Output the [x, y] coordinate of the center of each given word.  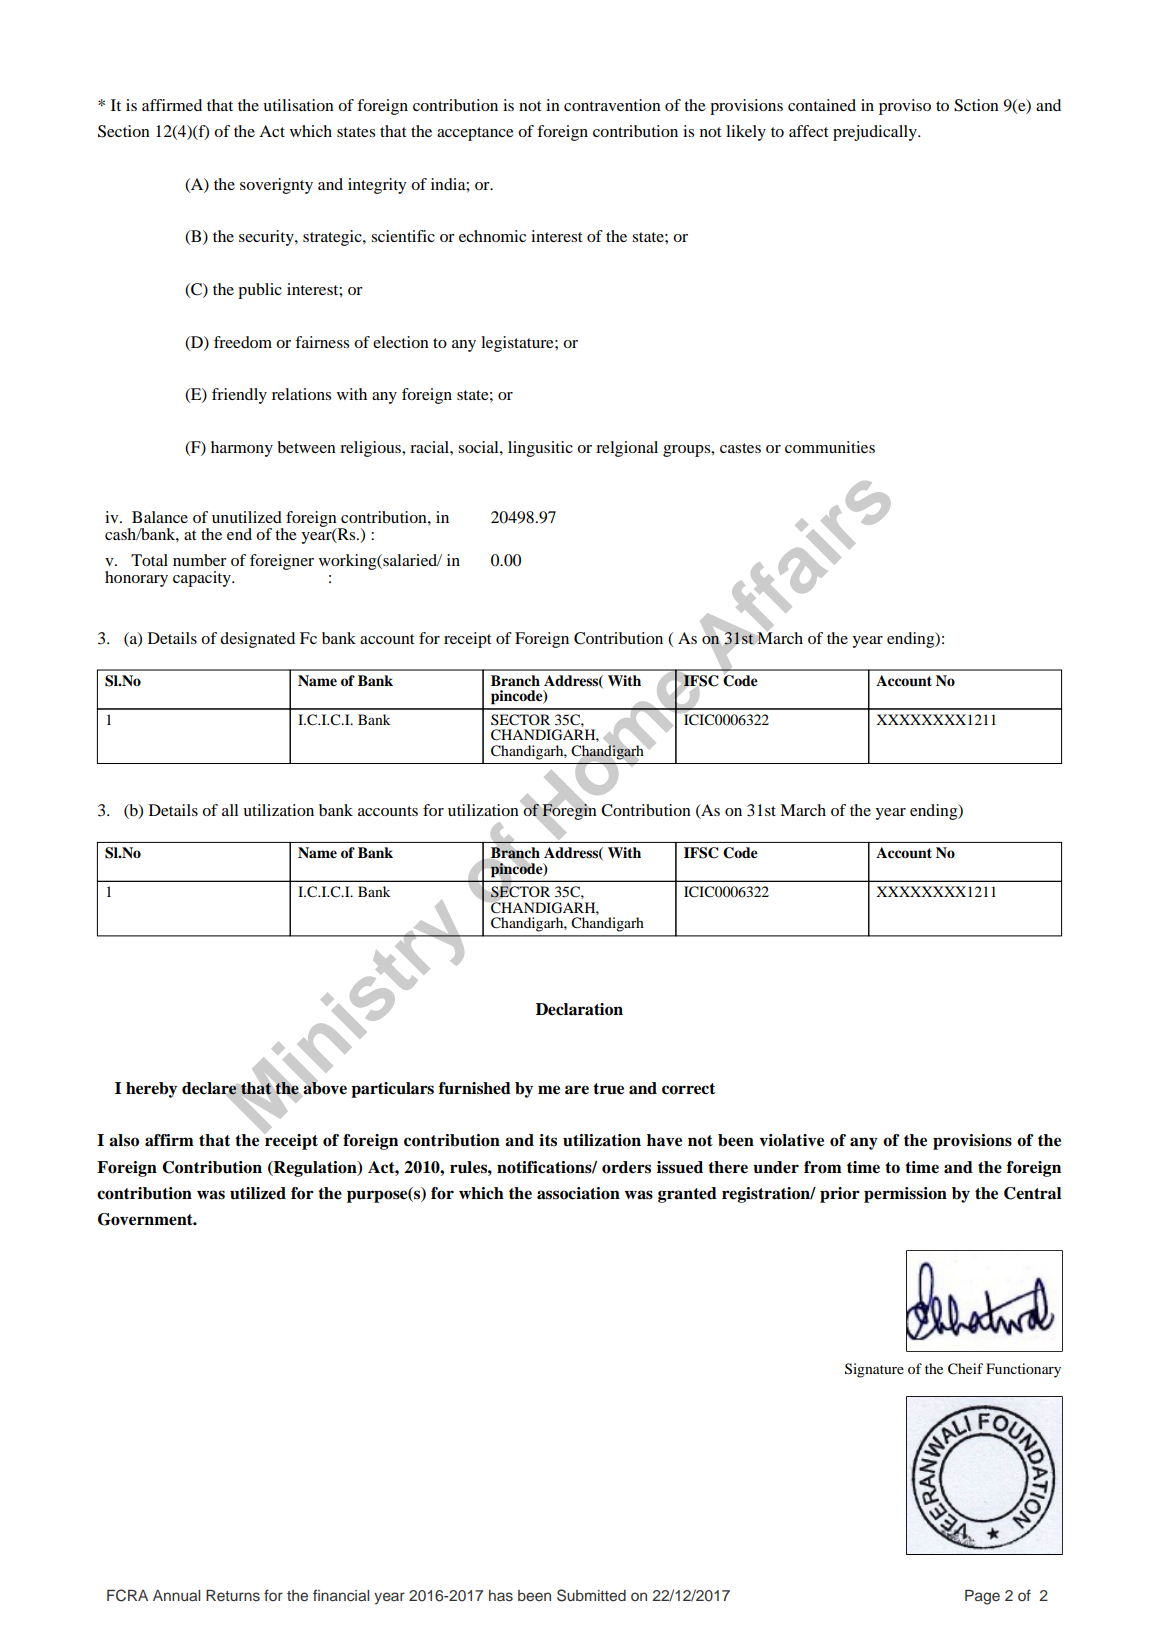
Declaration [579, 1009]
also [124, 1140]
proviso [905, 107]
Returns [233, 1596]
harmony [242, 449]
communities [830, 447]
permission [905, 1195]
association [578, 1193]
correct [688, 1089]
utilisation [298, 105]
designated [257, 640]
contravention [612, 105]
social [479, 447]
